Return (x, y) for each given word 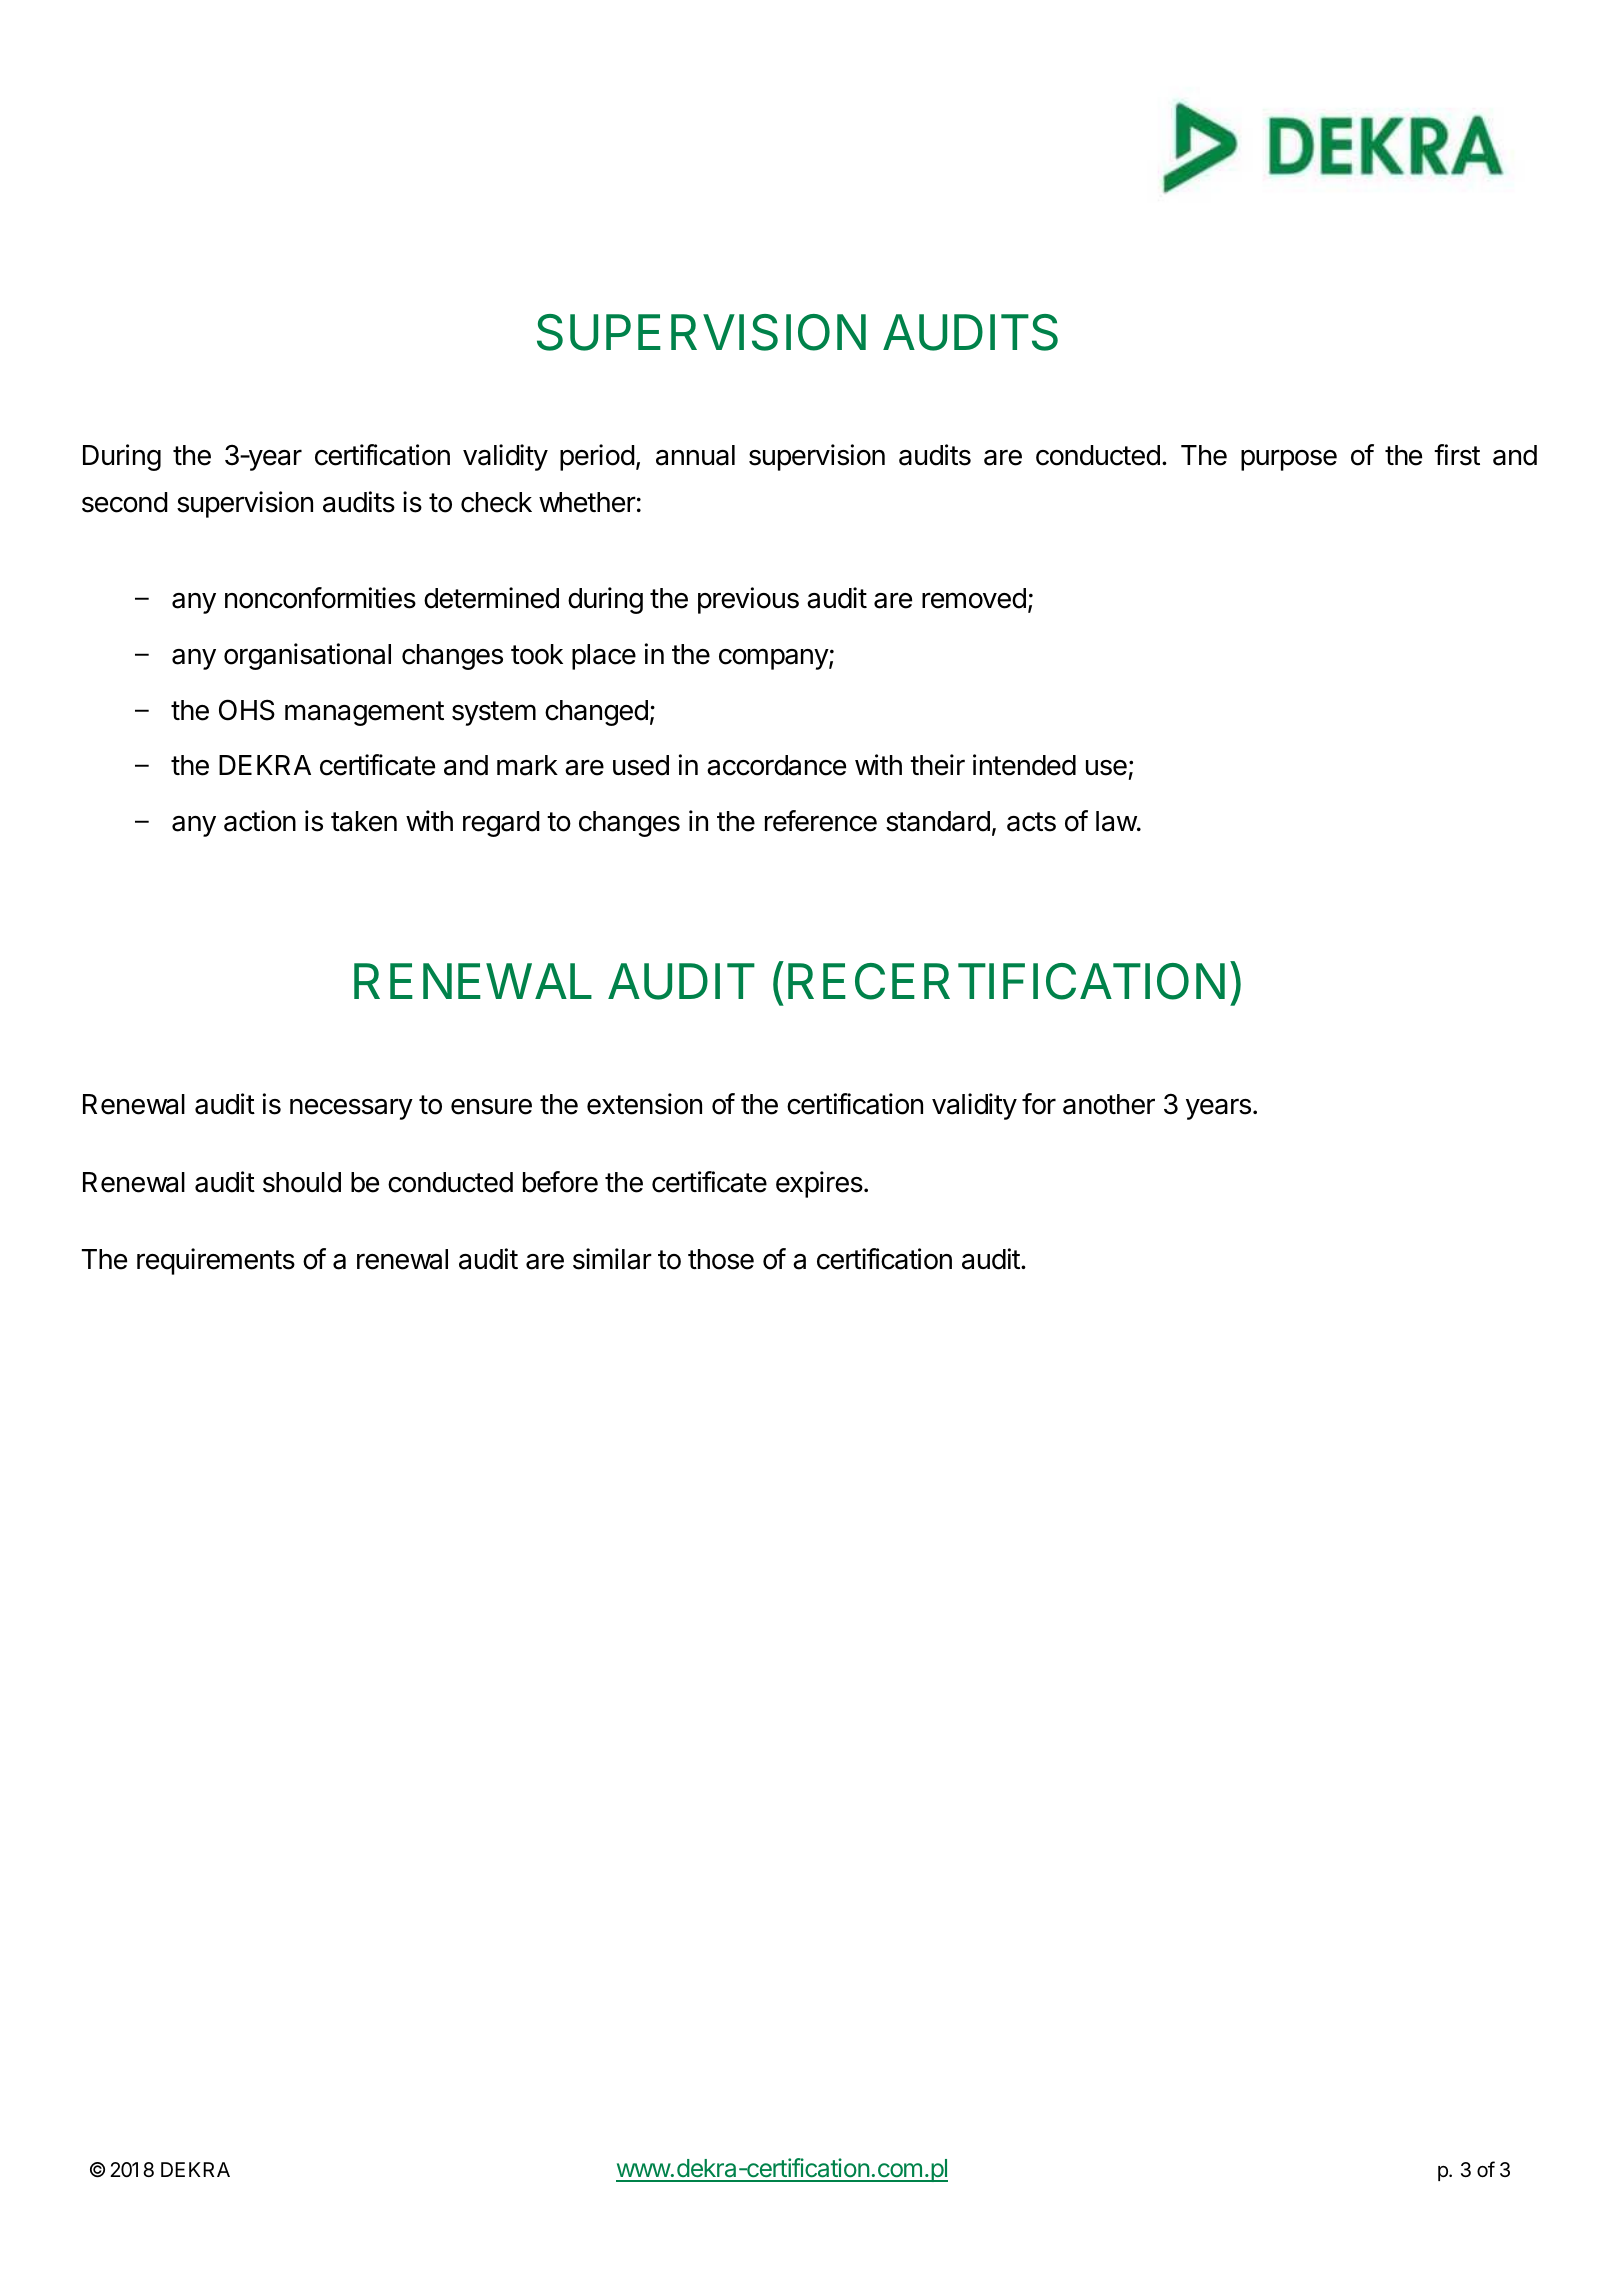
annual (695, 455)
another (1109, 1104)
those (721, 1259)
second (125, 502)
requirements (216, 1261)
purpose (1289, 460)
